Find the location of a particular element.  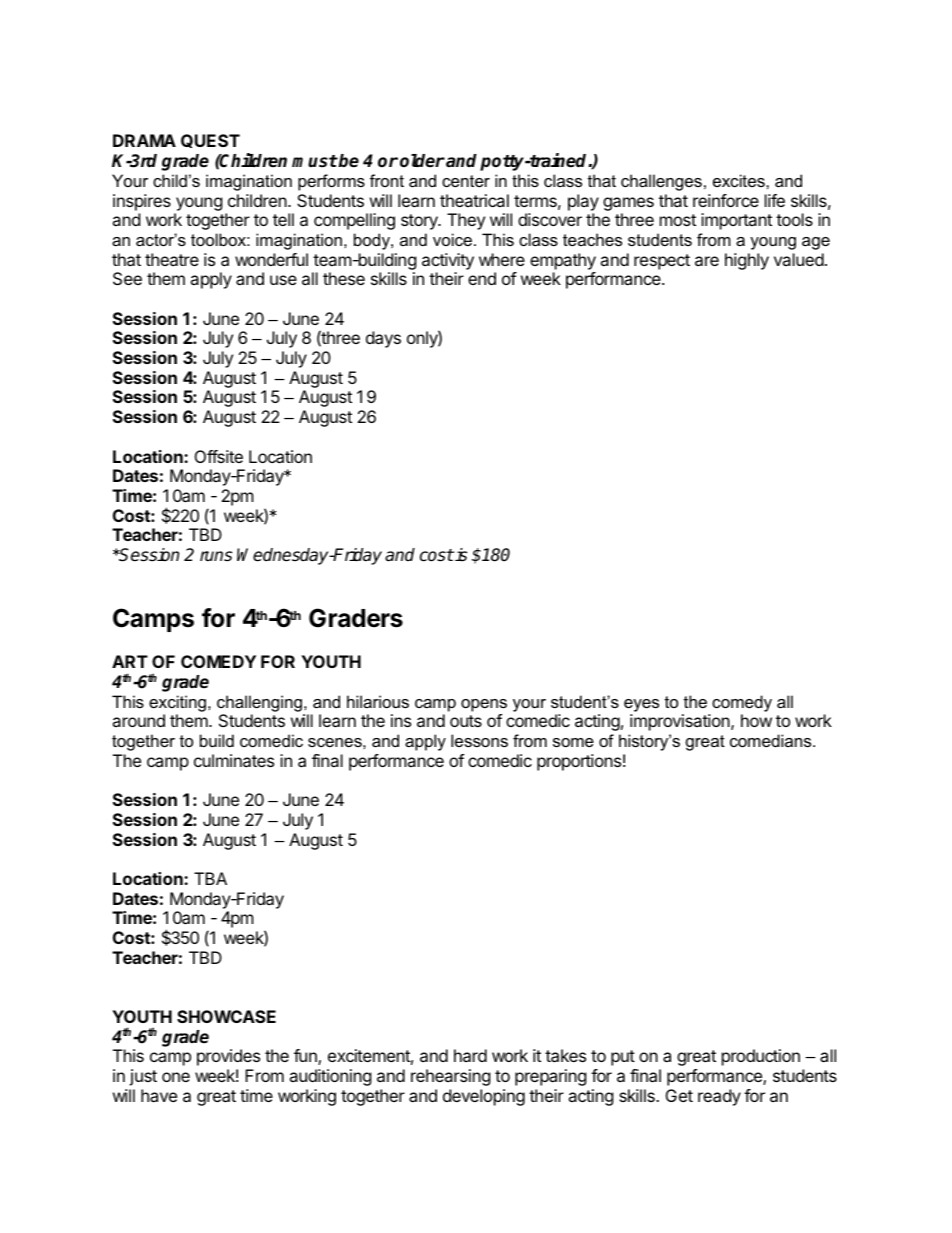

highly is located at coordinates (747, 261).
